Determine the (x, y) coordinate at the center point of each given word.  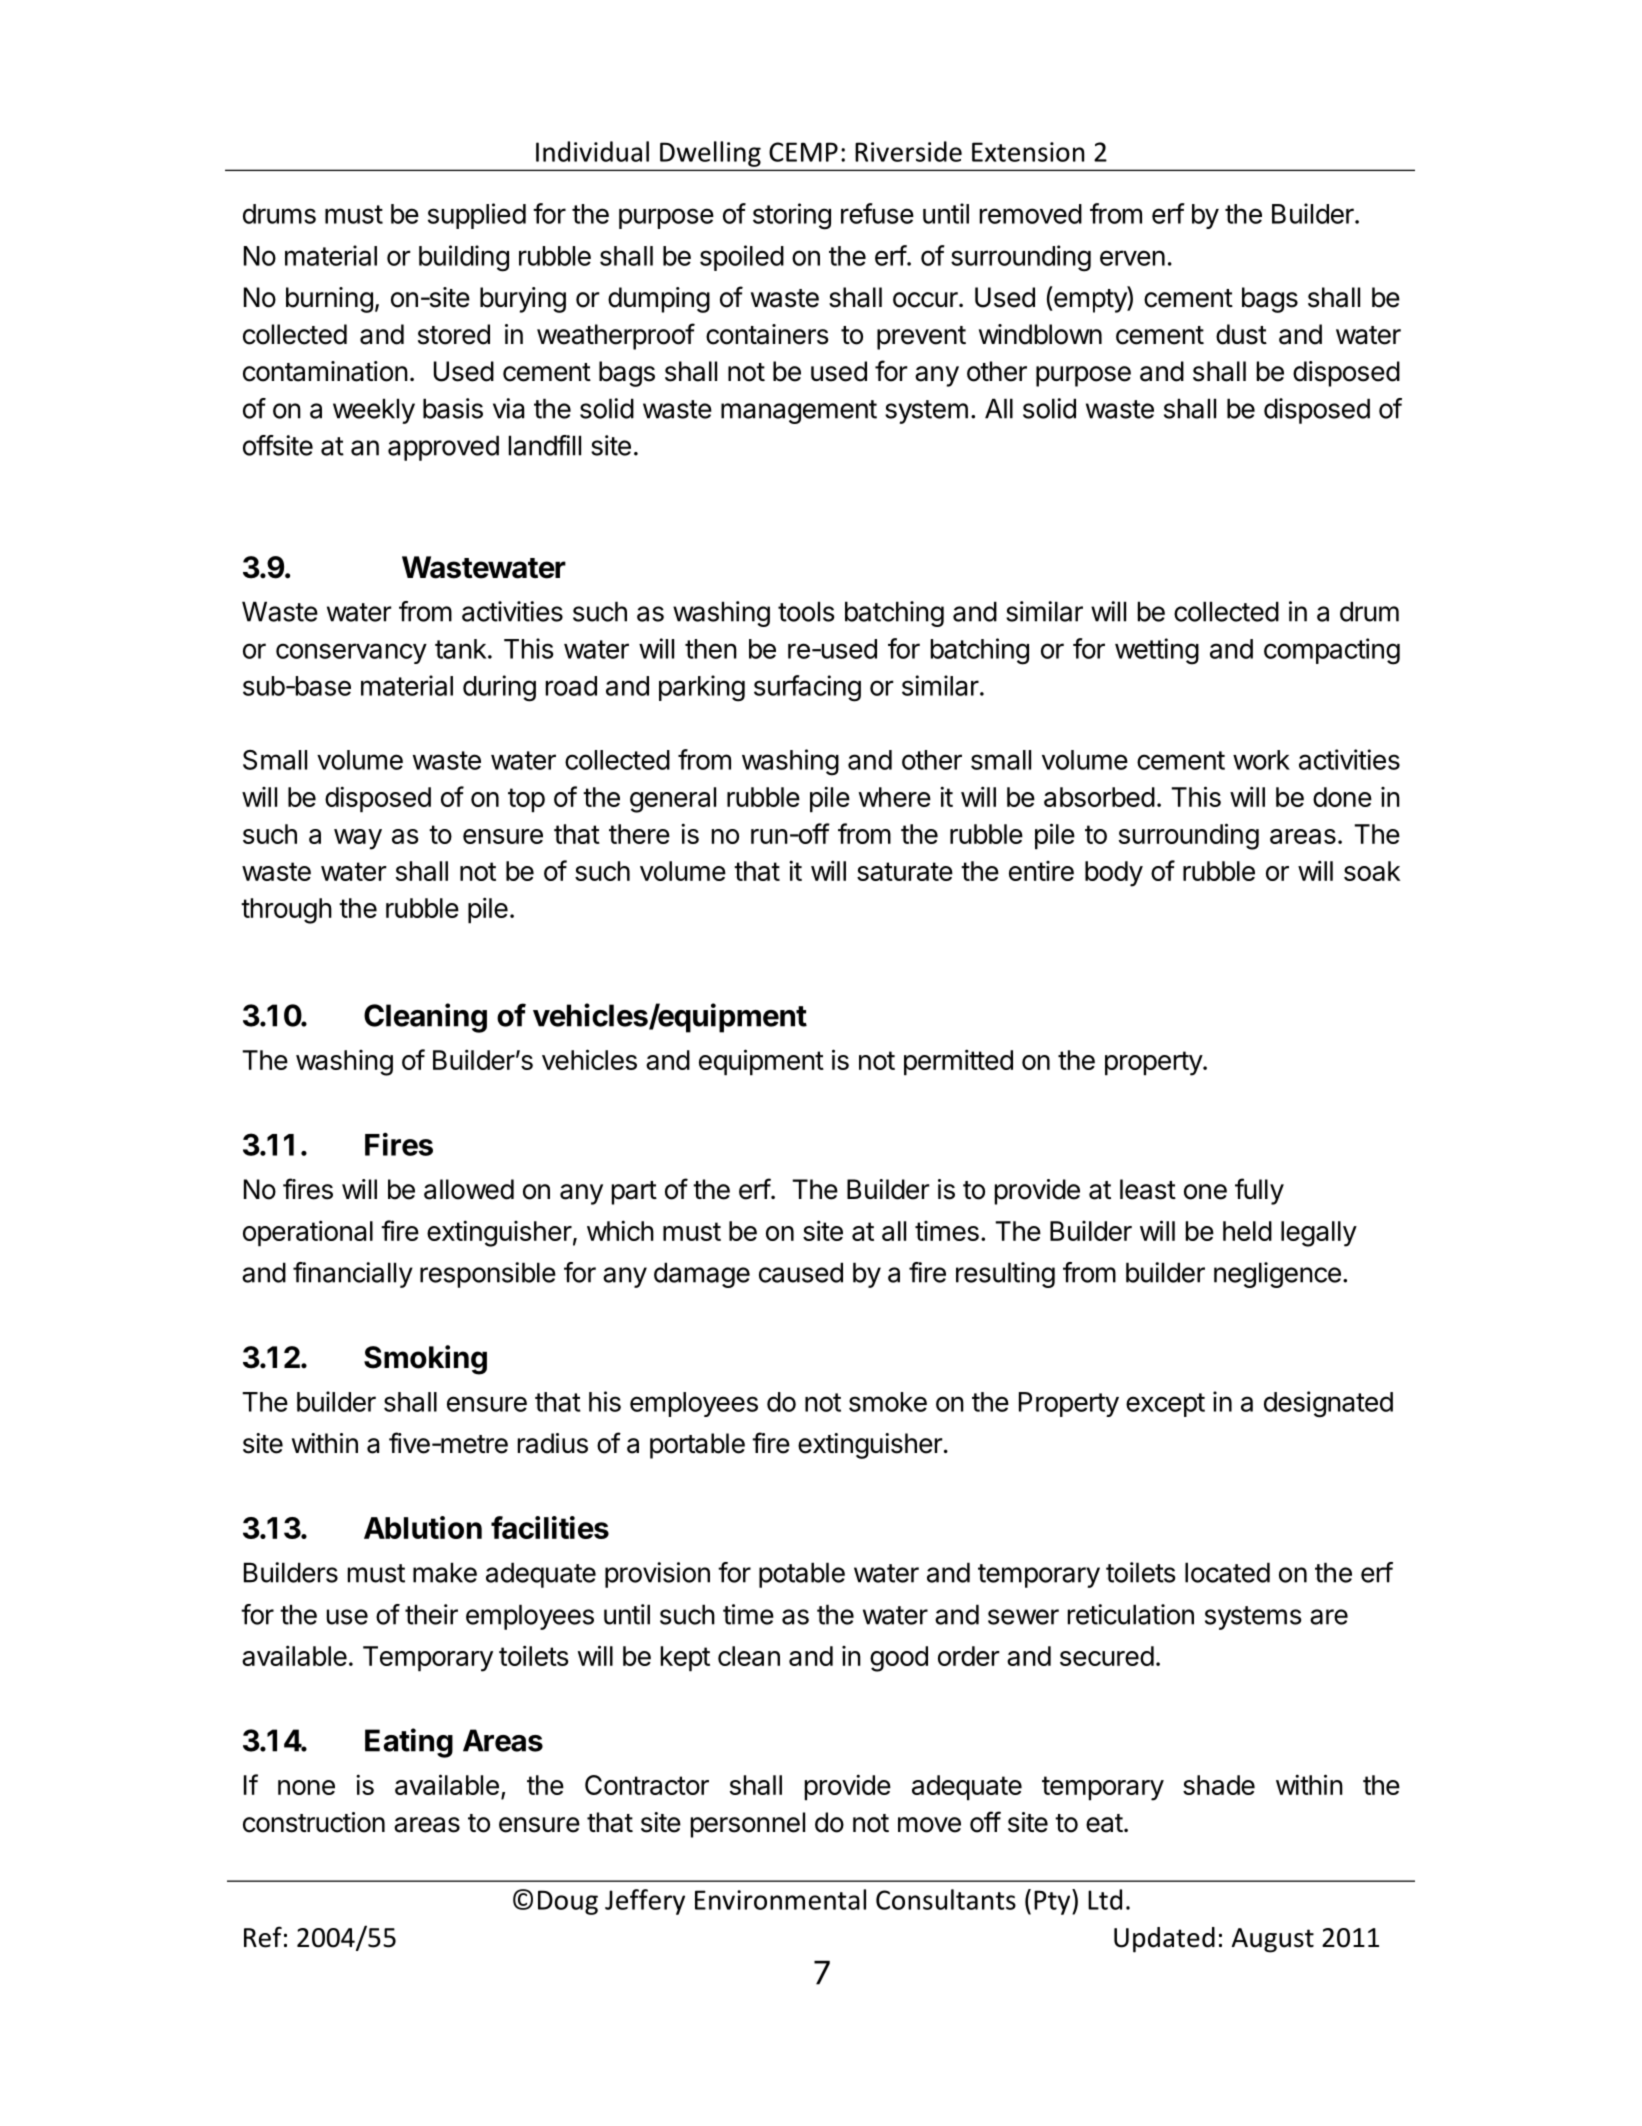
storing (792, 216)
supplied (477, 216)
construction (314, 1822)
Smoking (425, 1360)
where (895, 797)
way (358, 839)
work (1261, 760)
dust (1241, 334)
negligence (1277, 1275)
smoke (888, 1402)
